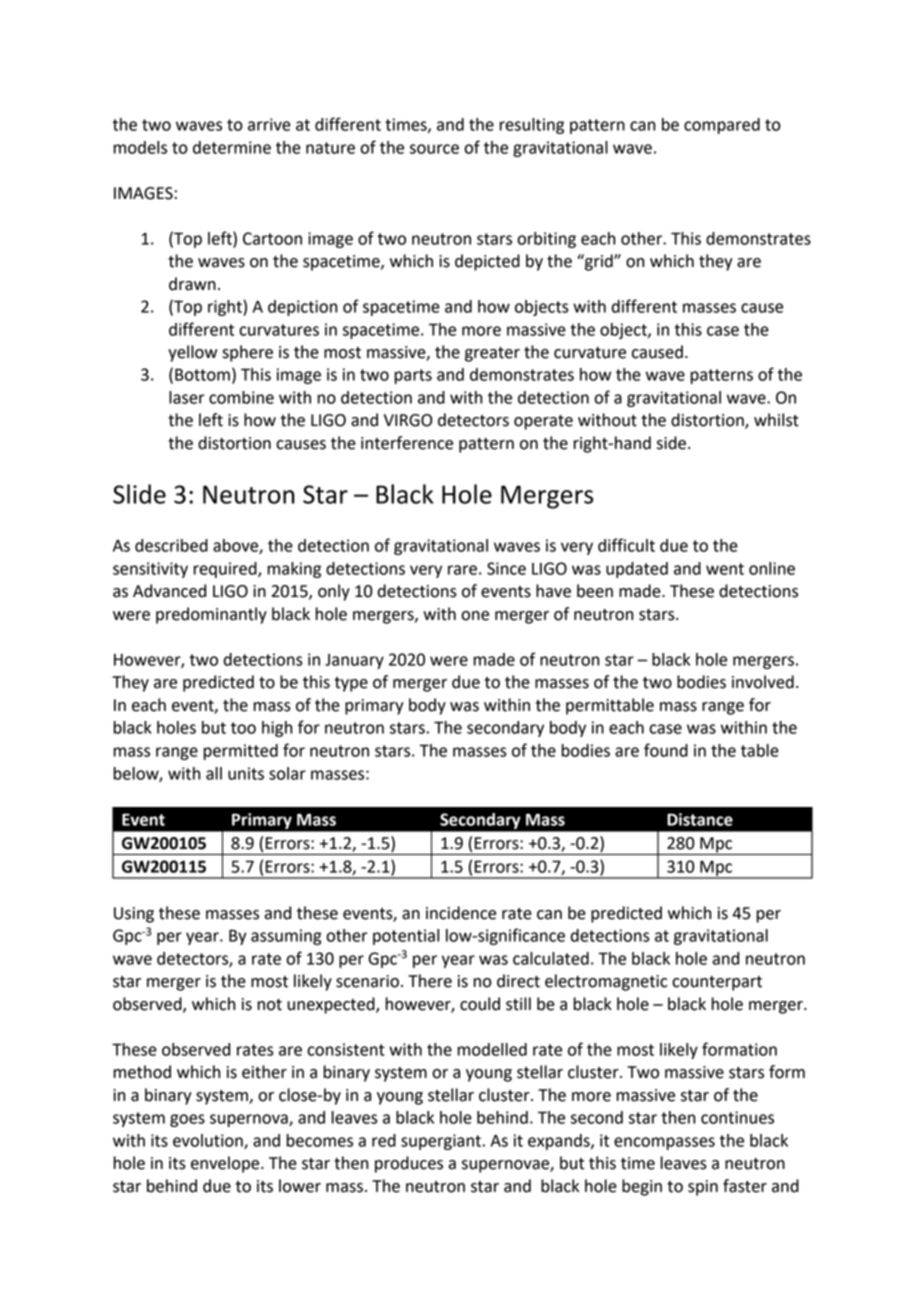 This screenshot has width=924, height=1308. Describe the element at coordinates (209, 1141) in the screenshot. I see `evolution` at that location.
